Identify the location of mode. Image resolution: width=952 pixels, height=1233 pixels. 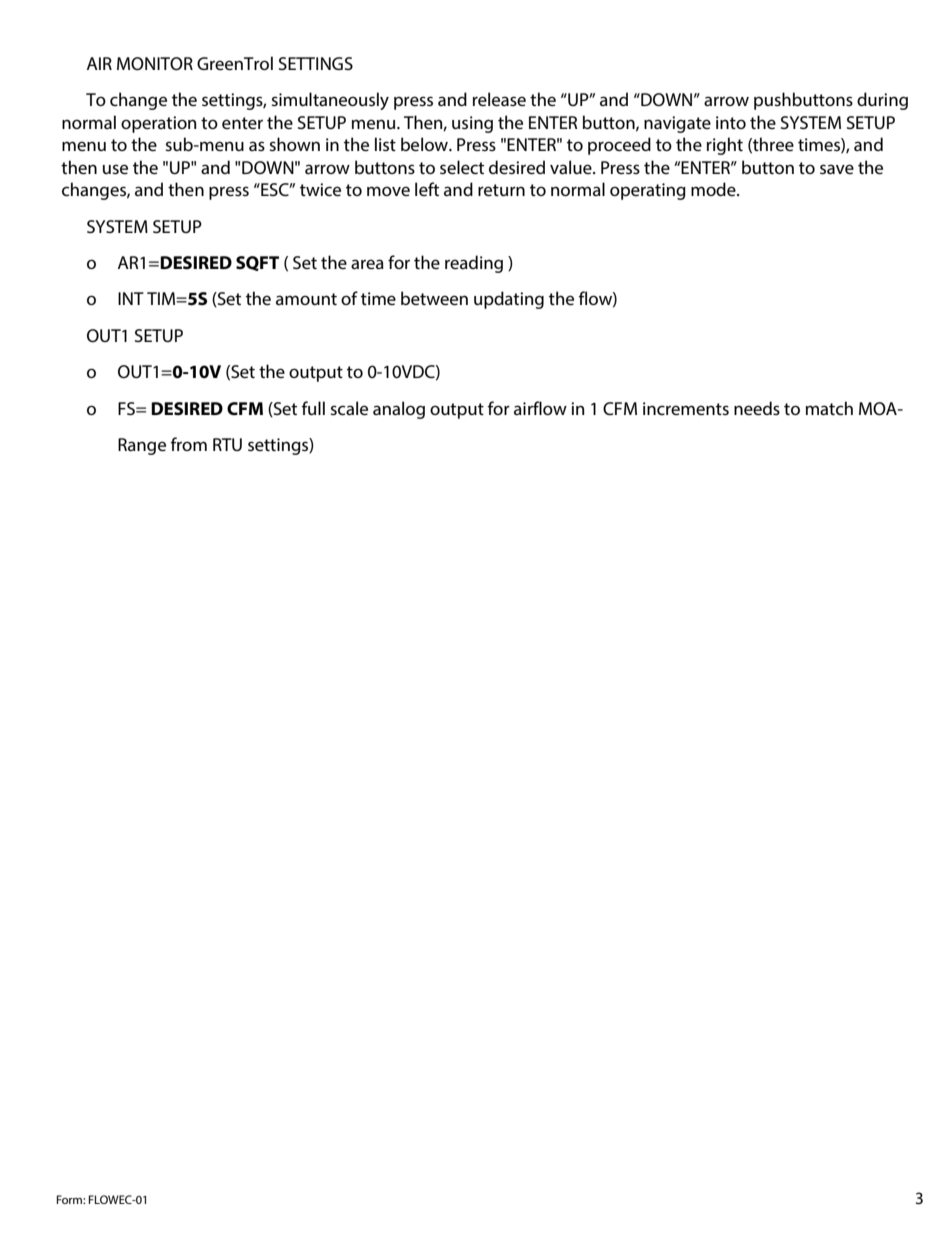
(714, 189).
